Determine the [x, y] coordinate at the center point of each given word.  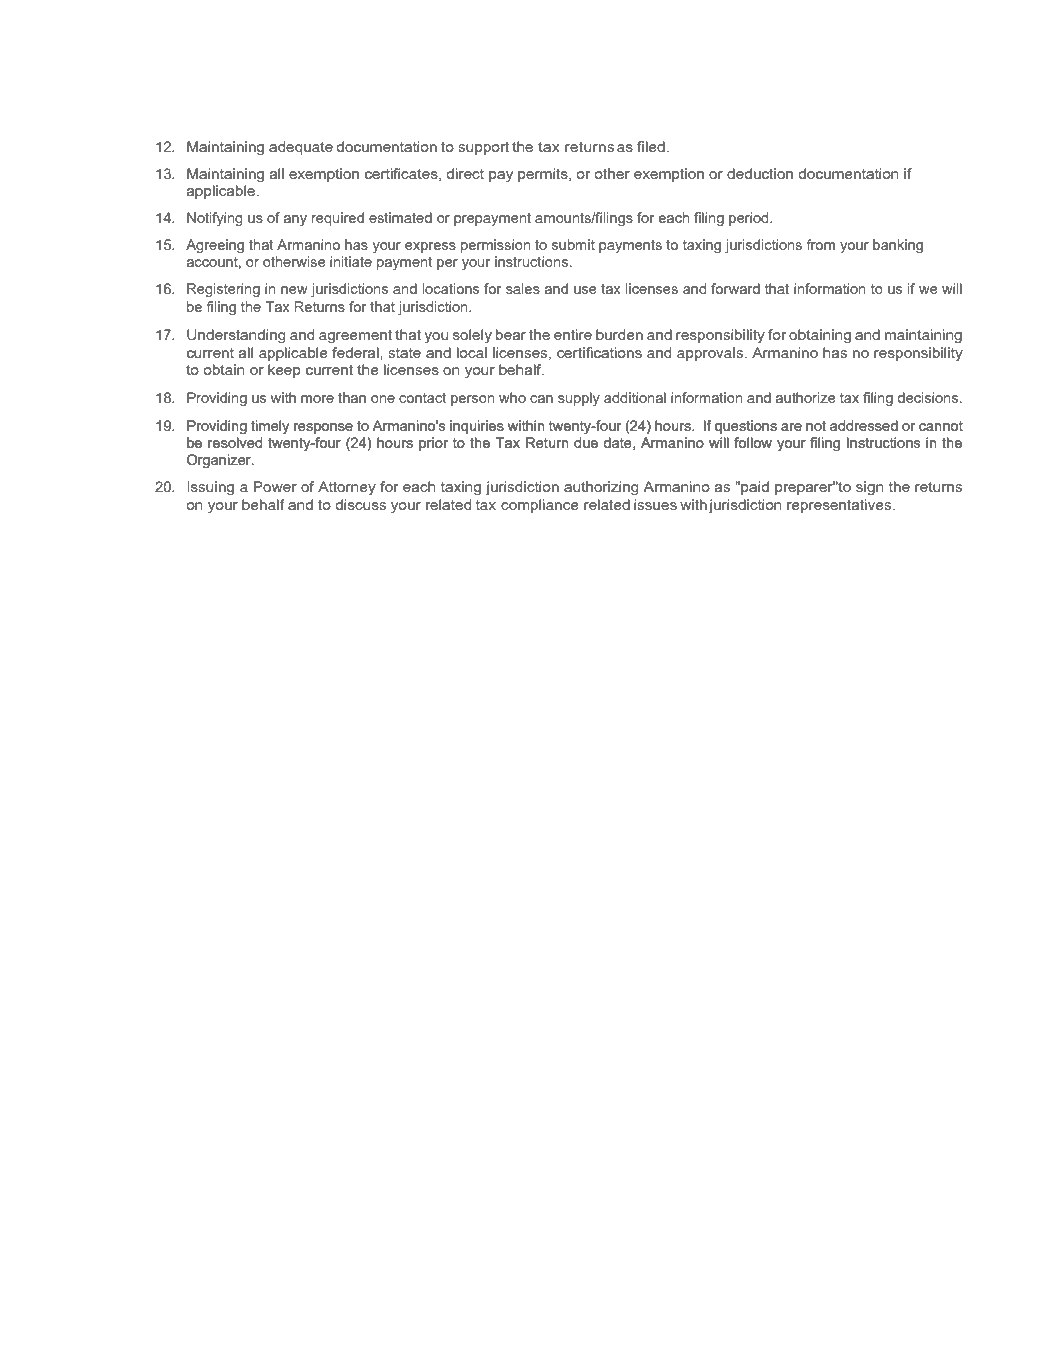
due [586, 442]
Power [275, 486]
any [295, 220]
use [585, 290]
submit [573, 244]
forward [735, 288]
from [821, 244]
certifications [599, 352]
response [323, 428]
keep [284, 371]
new [294, 290]
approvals [711, 354]
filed [651, 146]
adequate [301, 148]
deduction [760, 173]
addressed [864, 425]
